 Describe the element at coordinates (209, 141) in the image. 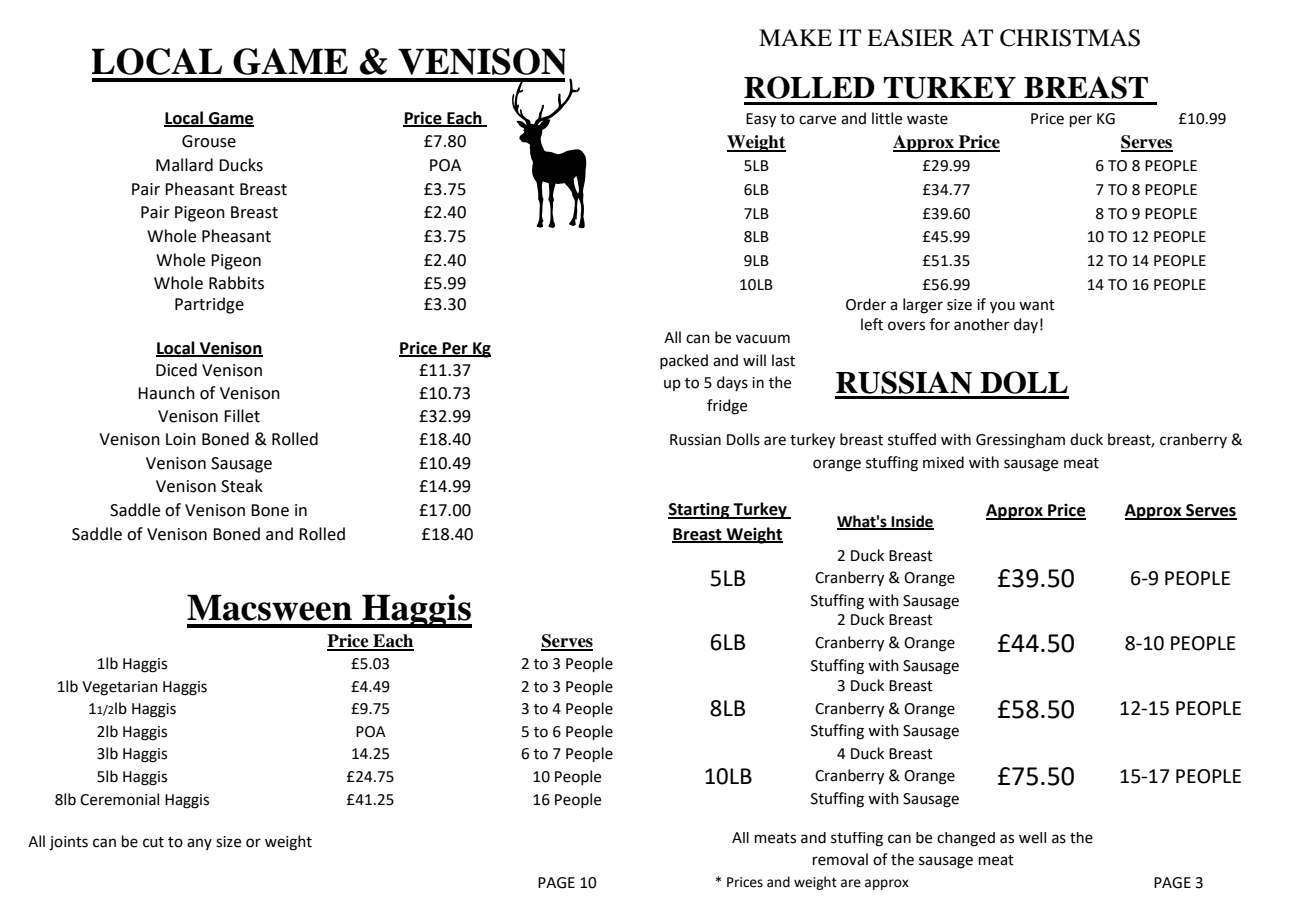

I see `Grouse` at that location.
